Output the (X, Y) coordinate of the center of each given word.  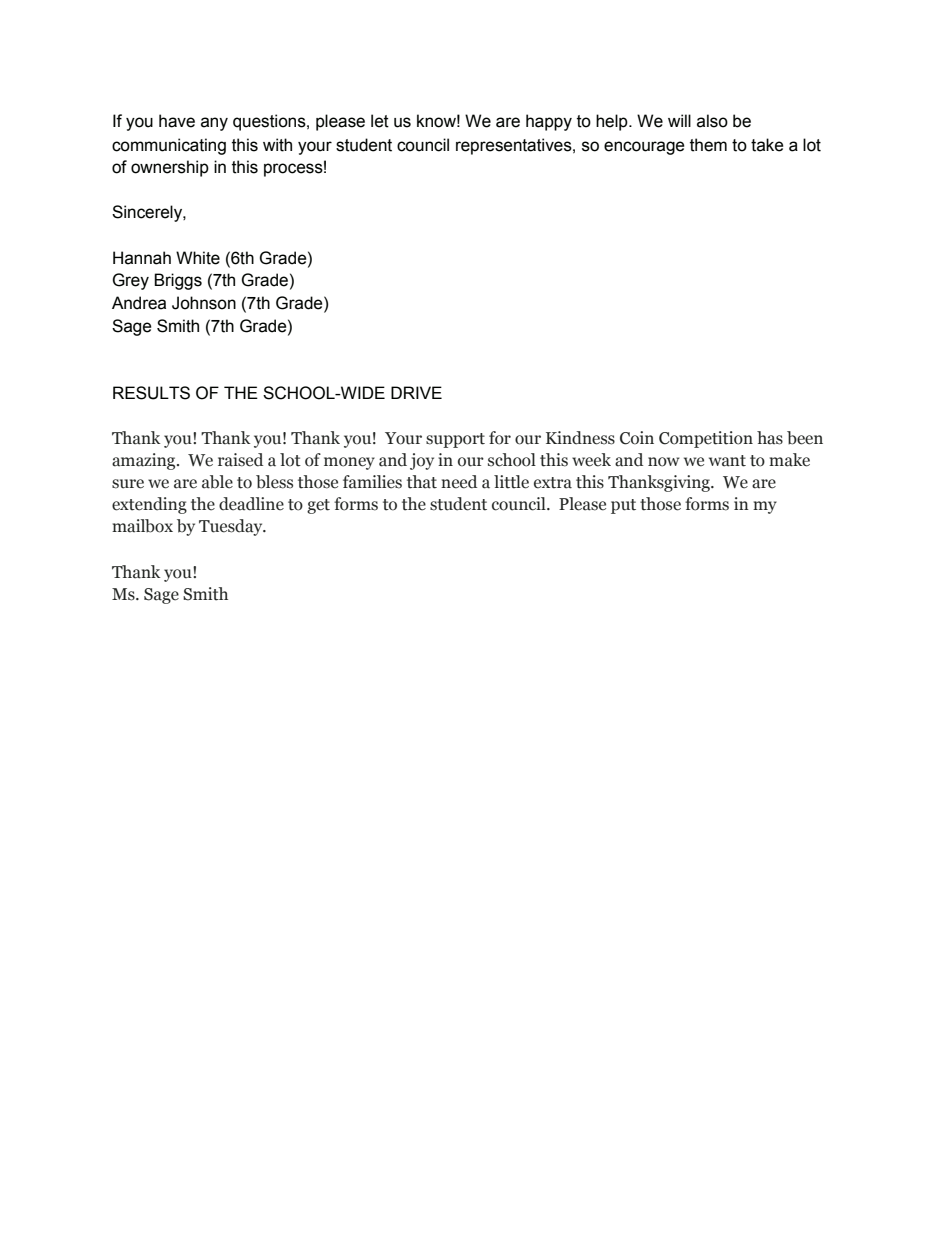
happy (549, 122)
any (214, 124)
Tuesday (232, 527)
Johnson (204, 303)
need (459, 482)
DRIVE (416, 392)
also (712, 121)
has (770, 438)
